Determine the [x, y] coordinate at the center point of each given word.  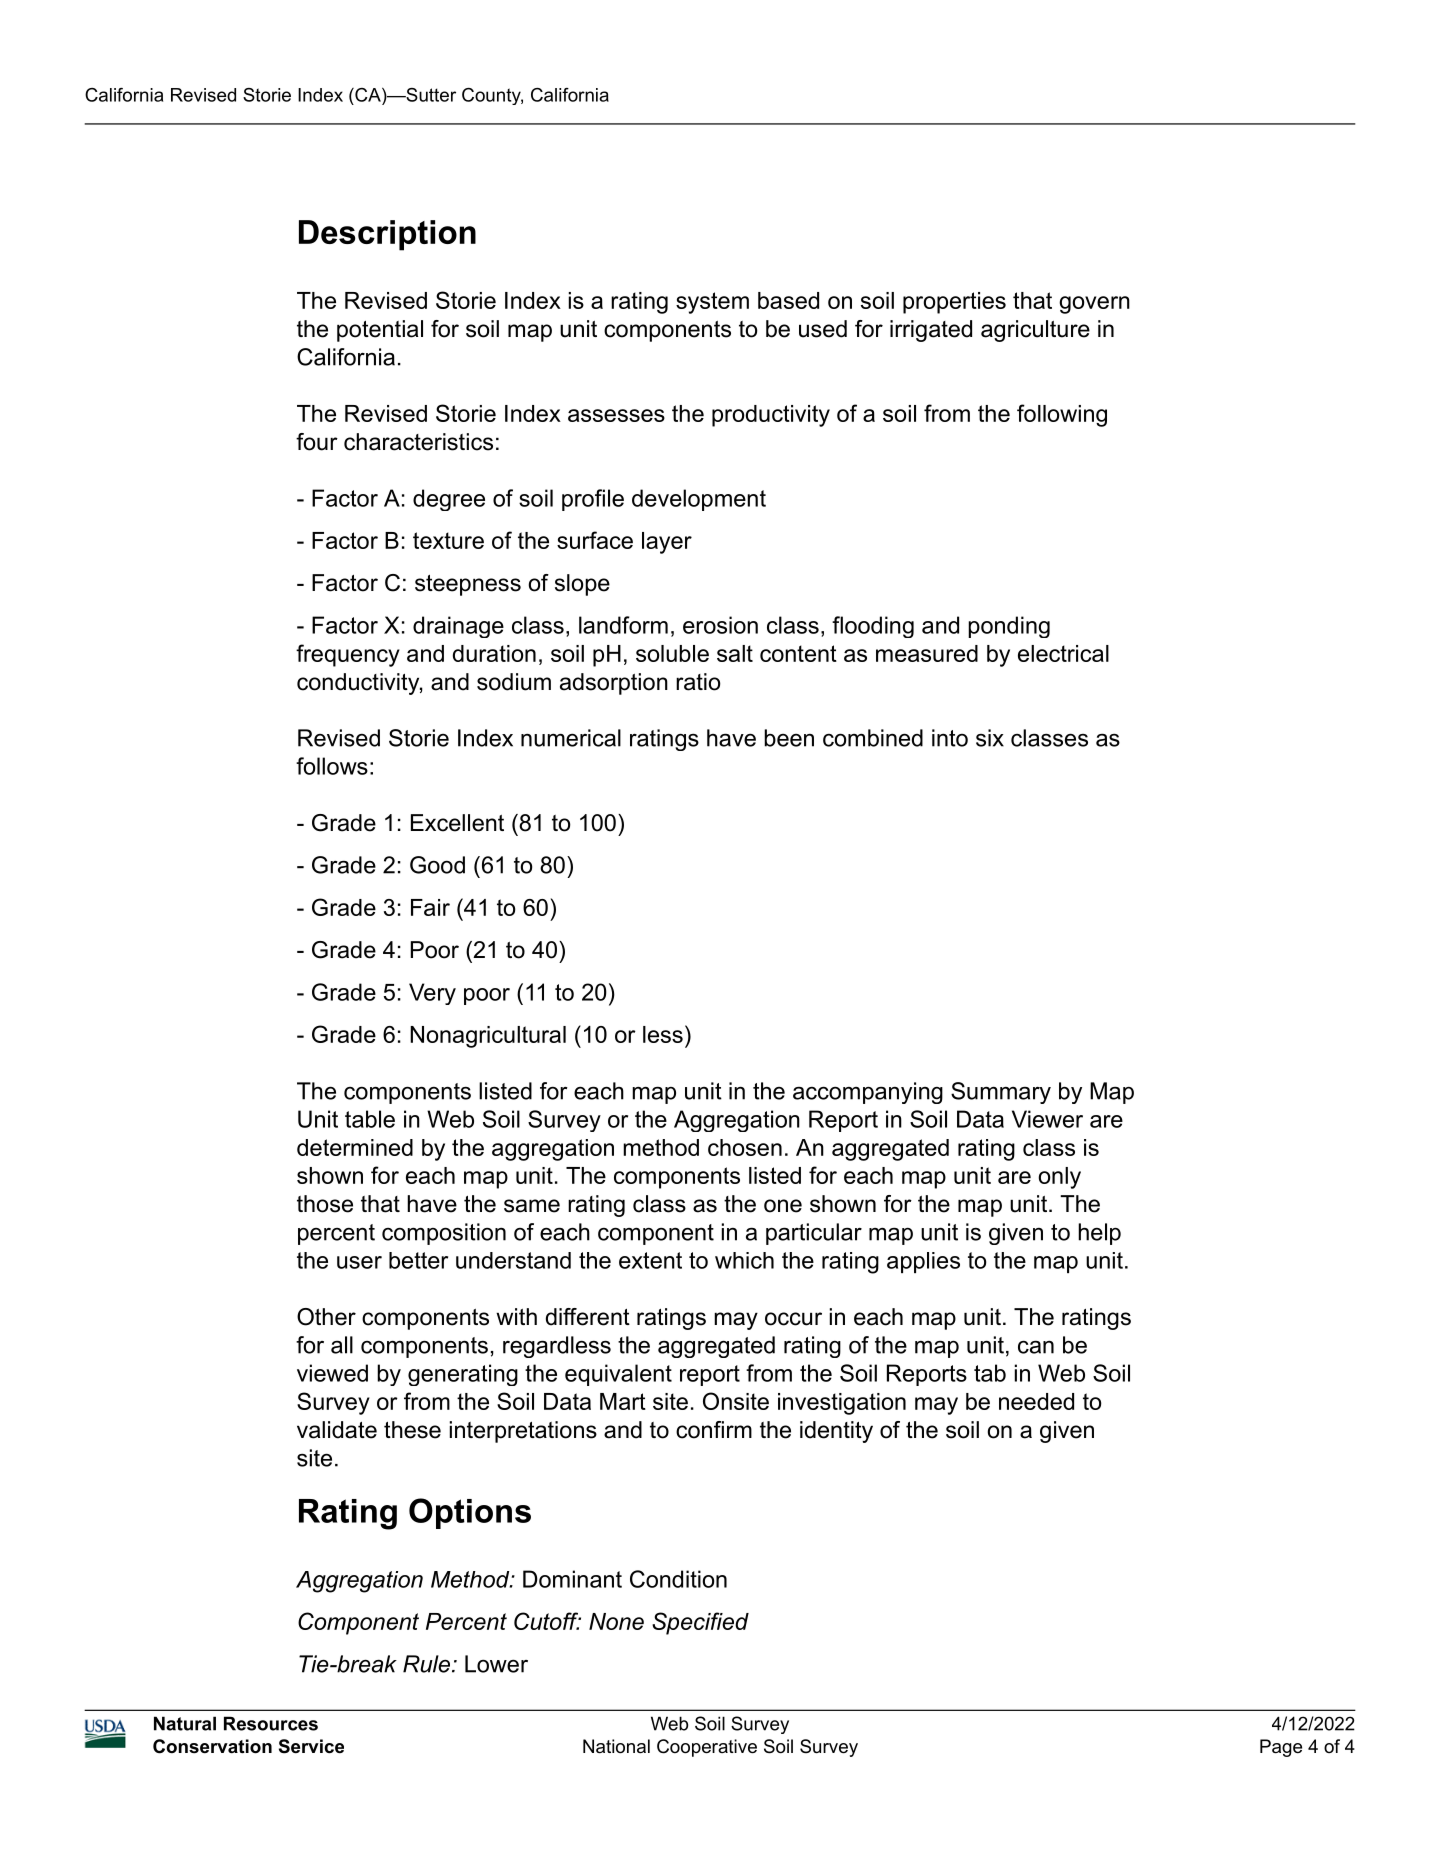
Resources [271, 1723]
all [342, 1345]
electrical [1063, 653]
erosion [720, 625]
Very [432, 994]
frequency [348, 655]
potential [380, 331]
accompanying [868, 1093]
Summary [1001, 1093]
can [1036, 1347]
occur [793, 1319]
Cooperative [707, 1748]
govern [1094, 305]
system [712, 303]
